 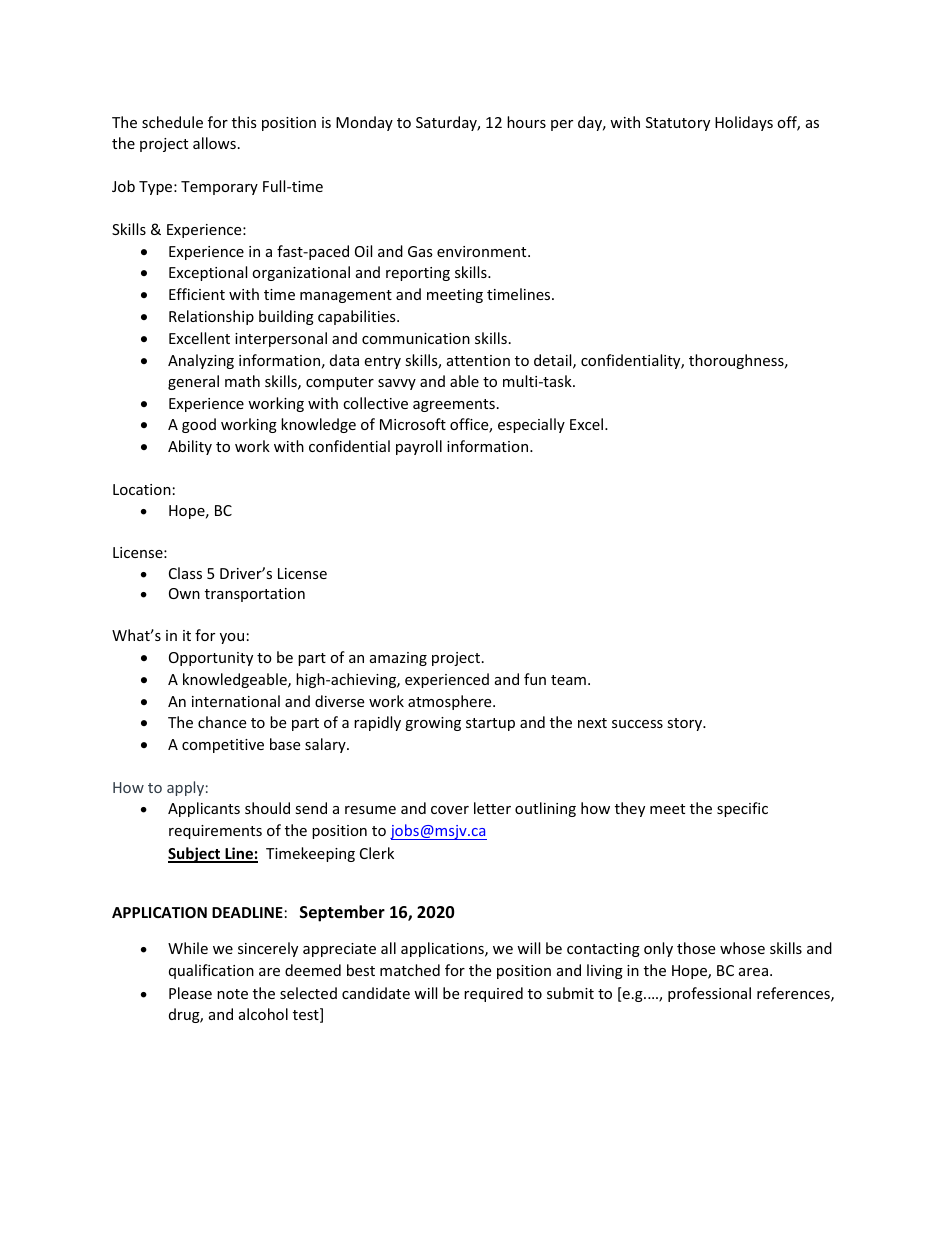 What do you see at coordinates (709, 994) in the page?
I see `professional` at bounding box center [709, 994].
